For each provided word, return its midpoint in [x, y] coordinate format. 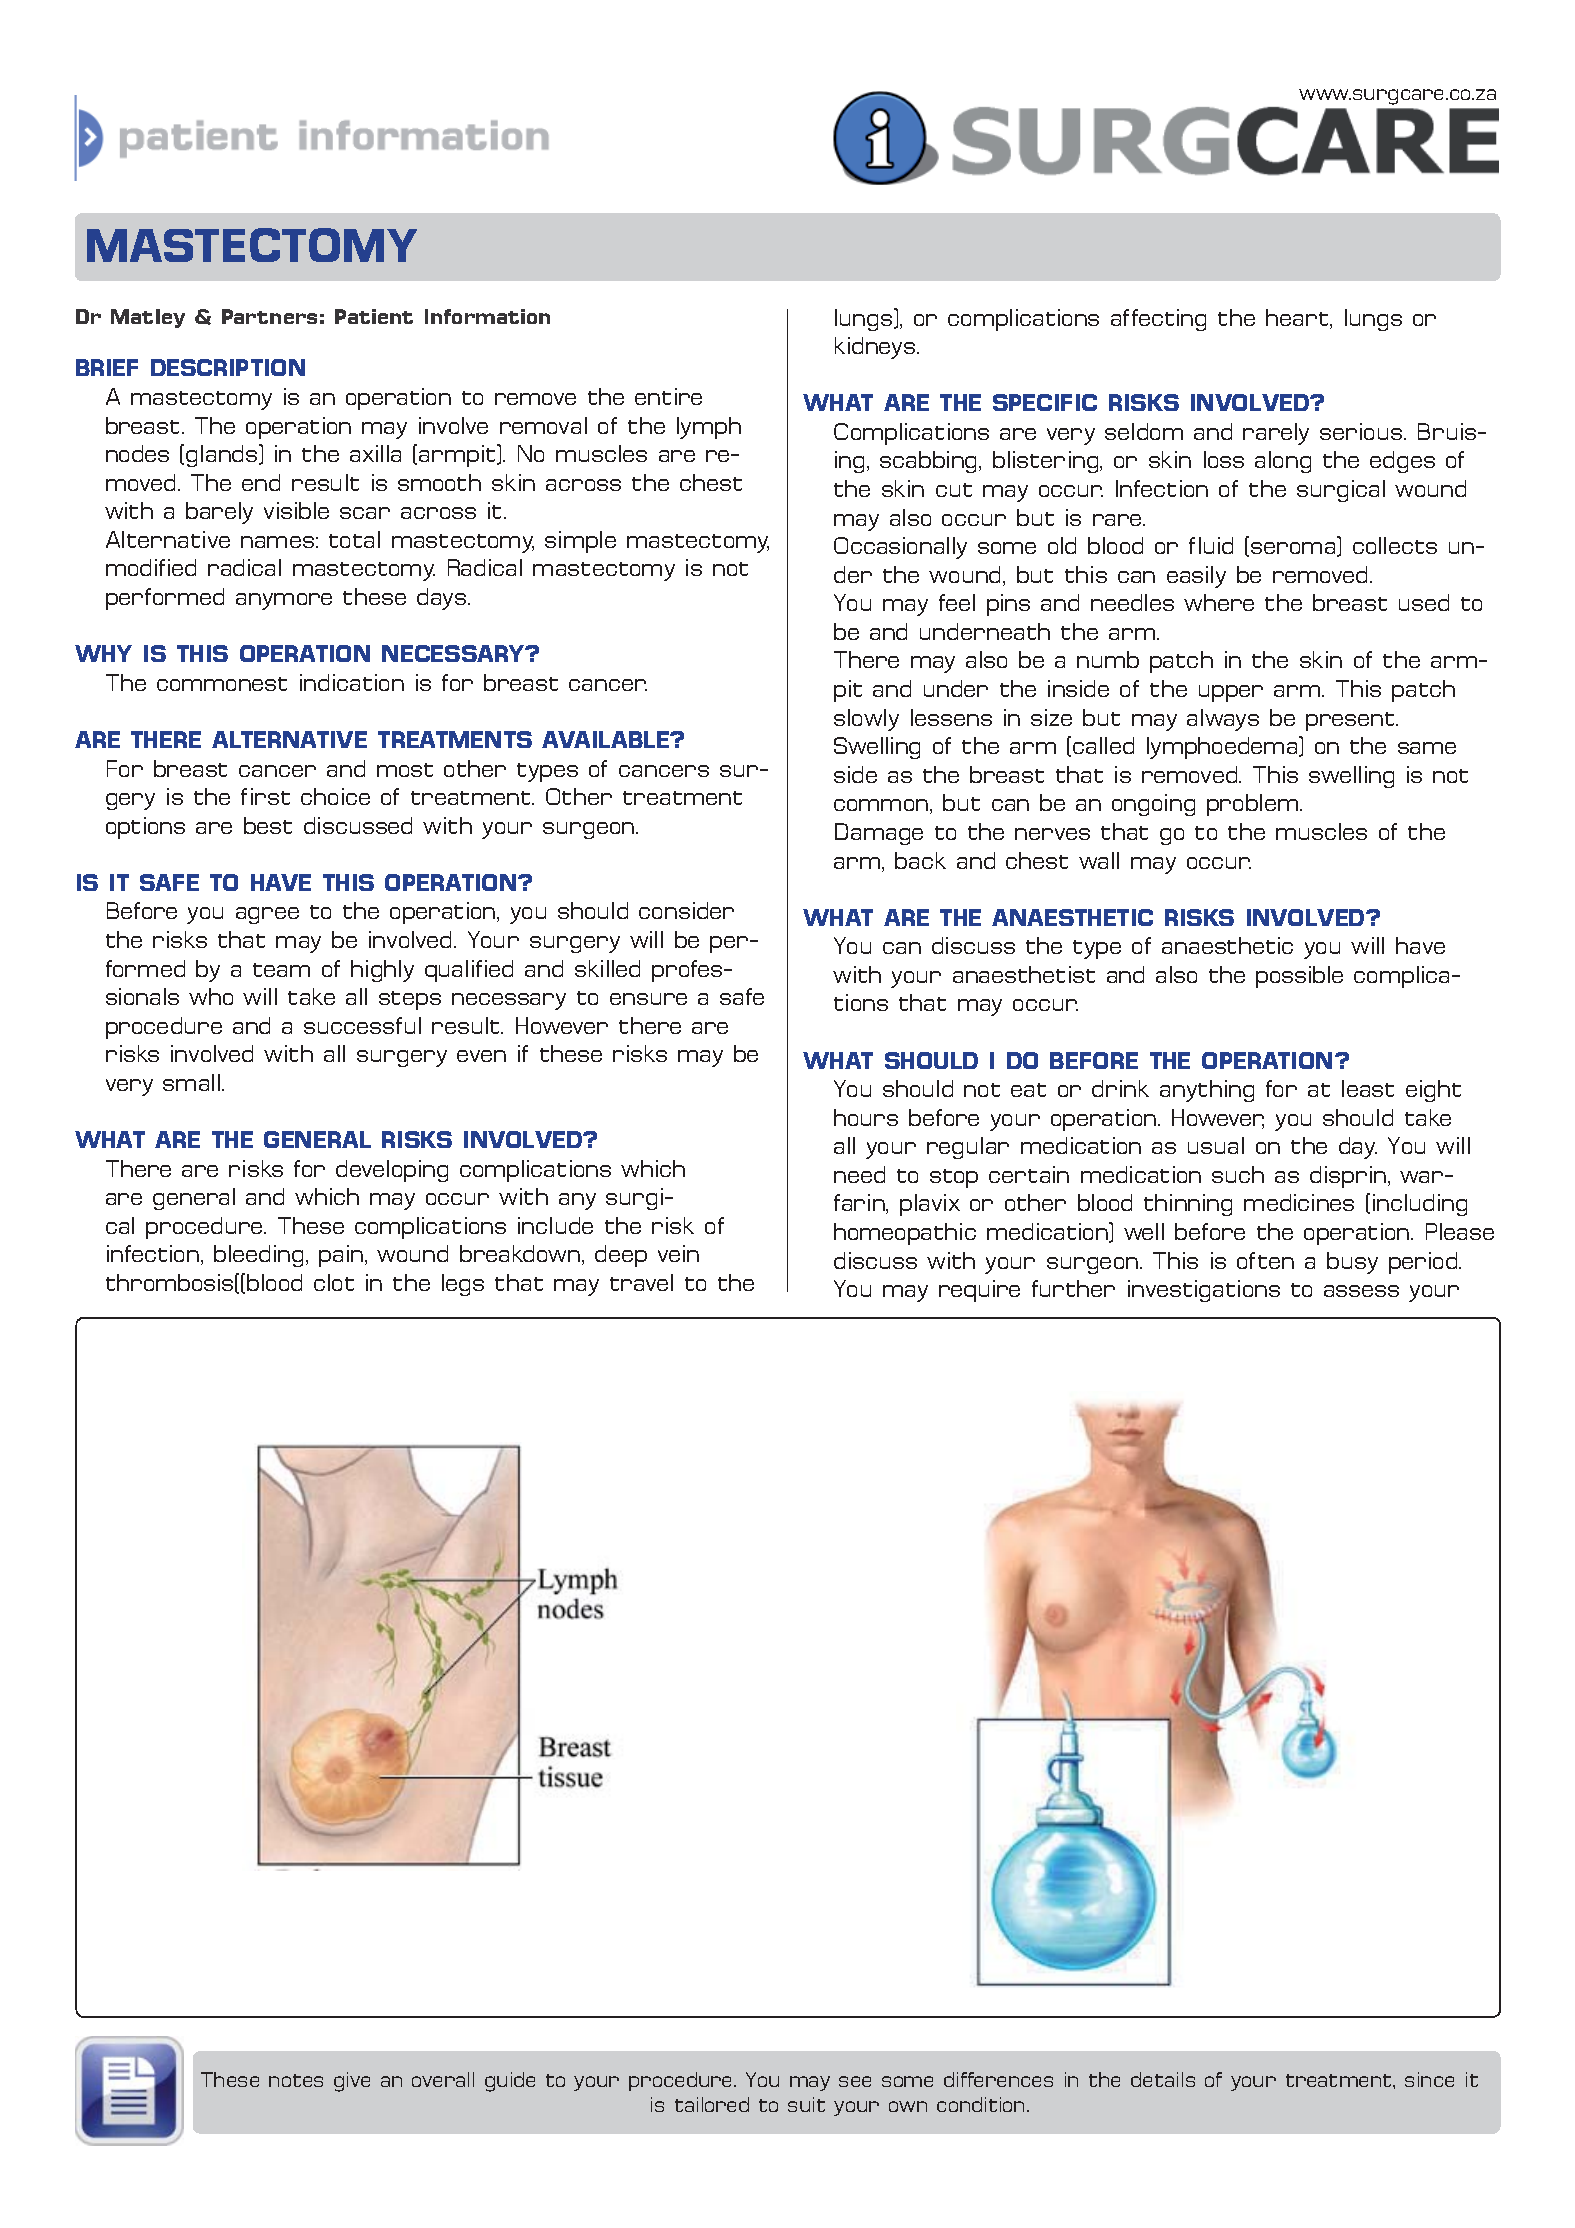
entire [668, 396]
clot [334, 1282]
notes [296, 2080]
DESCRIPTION [228, 367]
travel [641, 1282]
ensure [648, 999]
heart [1298, 319]
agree [267, 915]
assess [1361, 1291]
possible [1299, 977]
